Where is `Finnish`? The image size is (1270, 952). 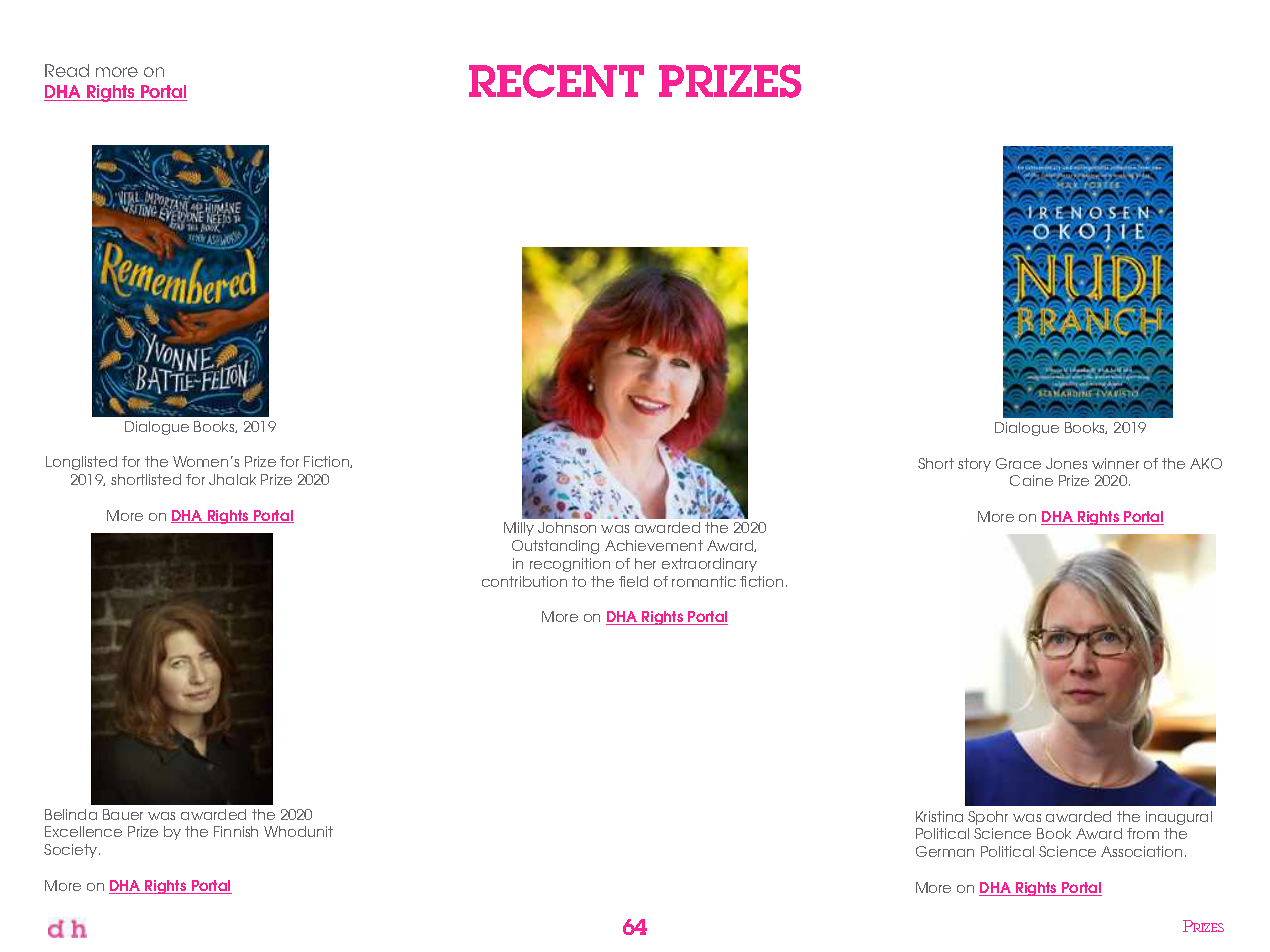 Finnish is located at coordinates (236, 831).
